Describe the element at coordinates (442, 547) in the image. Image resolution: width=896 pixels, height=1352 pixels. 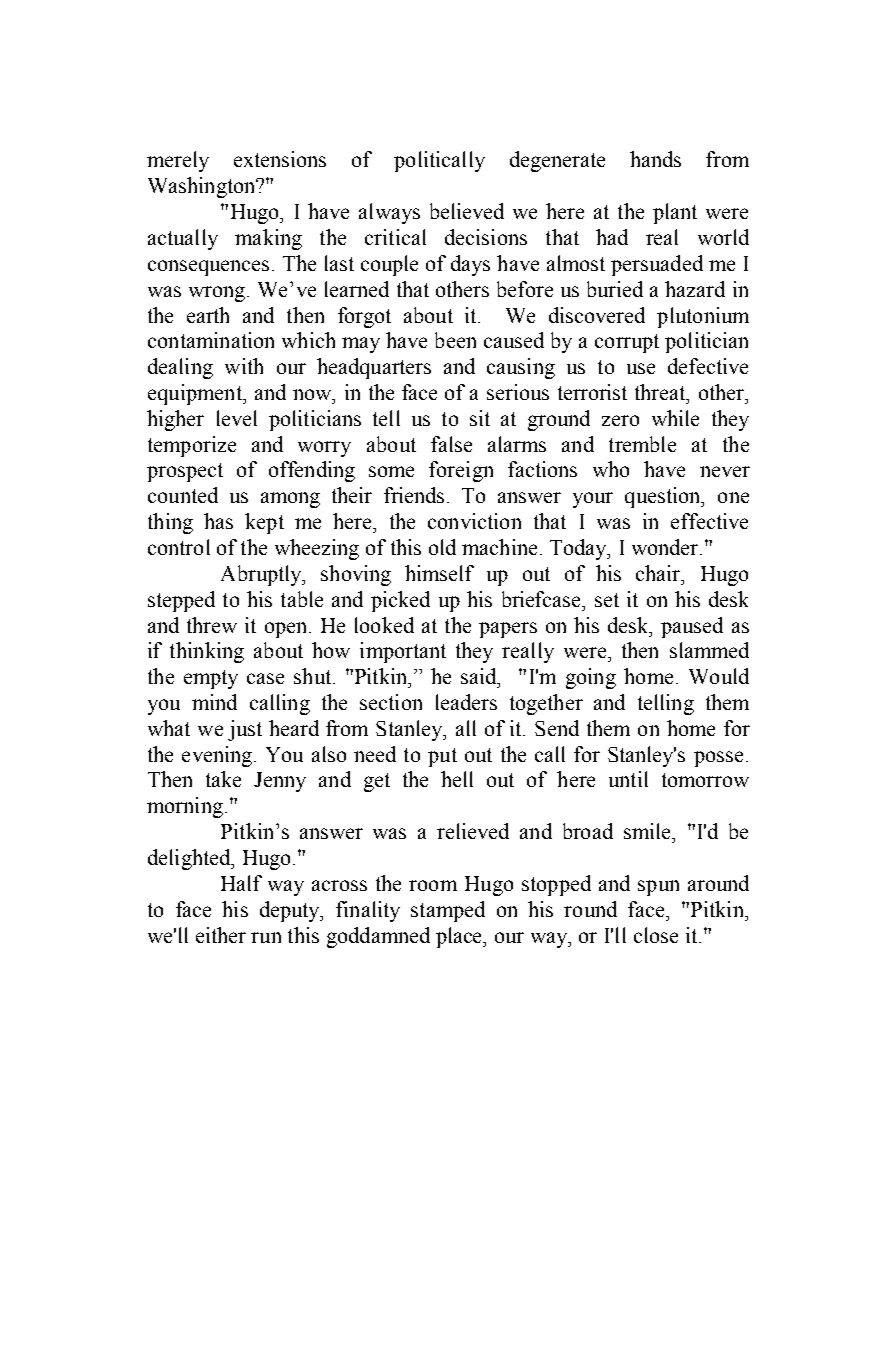
I see `old` at that location.
